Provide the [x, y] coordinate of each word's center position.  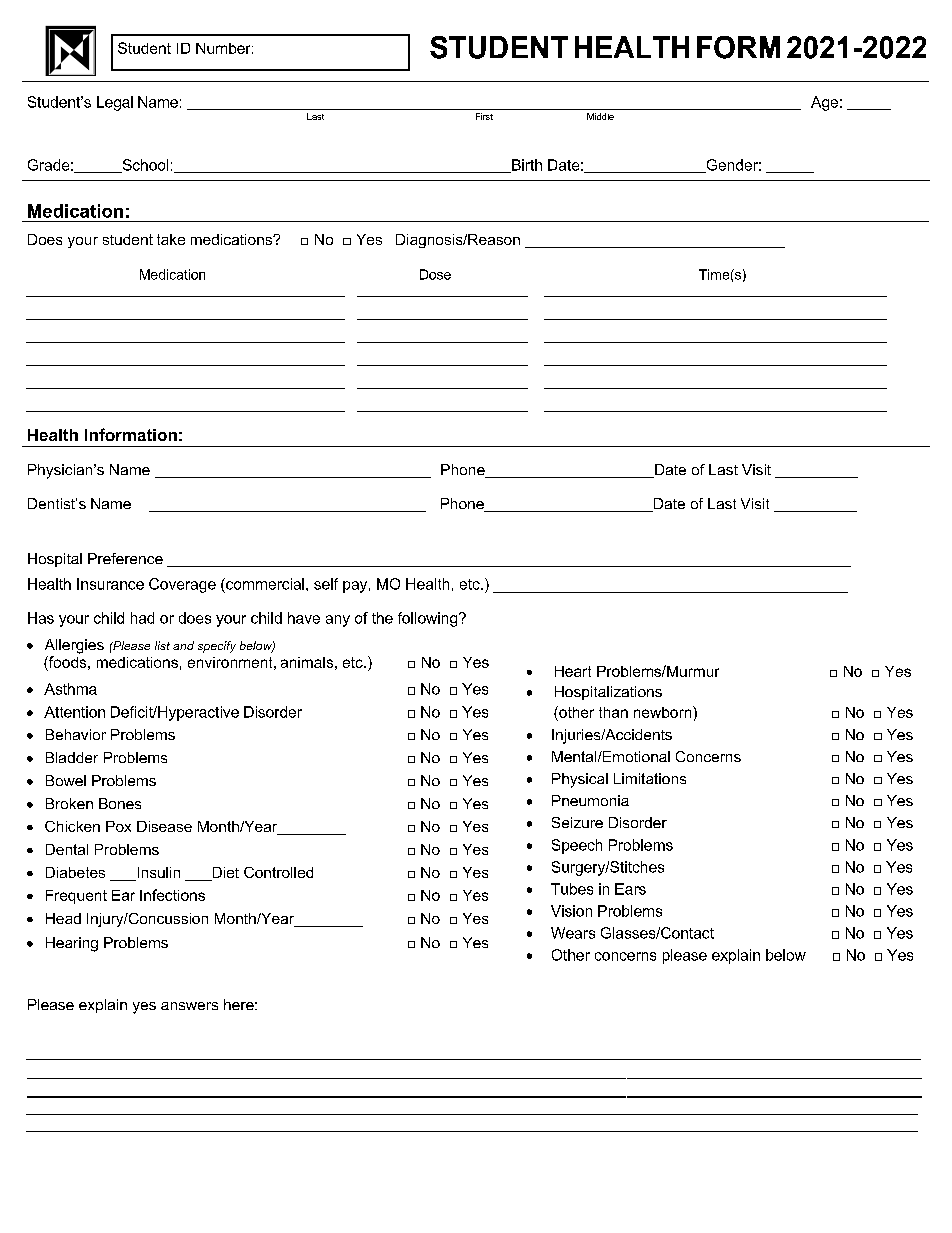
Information [131, 434]
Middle [600, 116]
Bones [120, 803]
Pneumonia [590, 800]
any [338, 621]
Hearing [72, 944]
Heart [573, 671]
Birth [526, 166]
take [171, 239]
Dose [435, 274]
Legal [115, 103]
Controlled [278, 872]
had [142, 618]
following [429, 619]
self [326, 584]
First [484, 116]
